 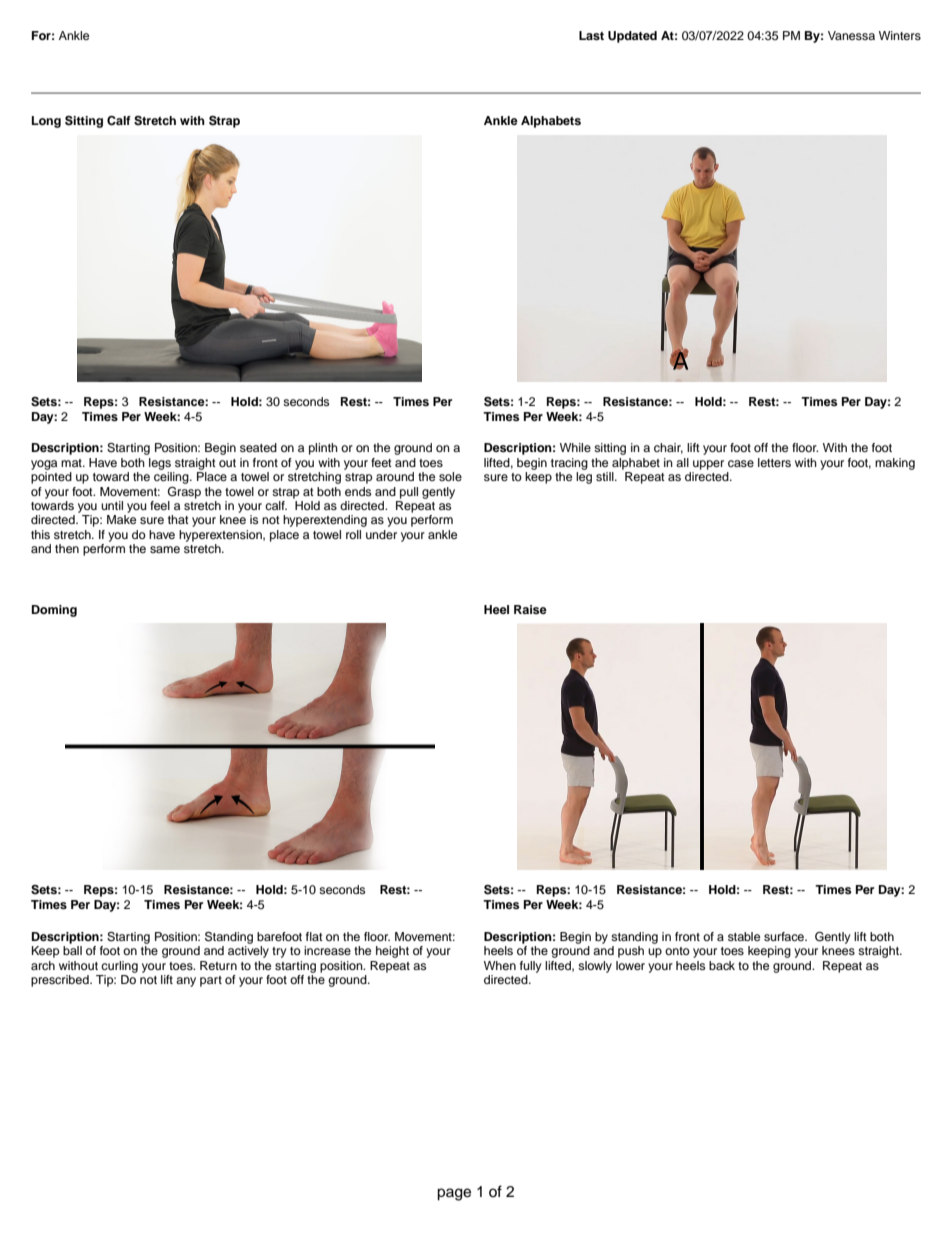 I want to click on back, so click(x=722, y=965).
